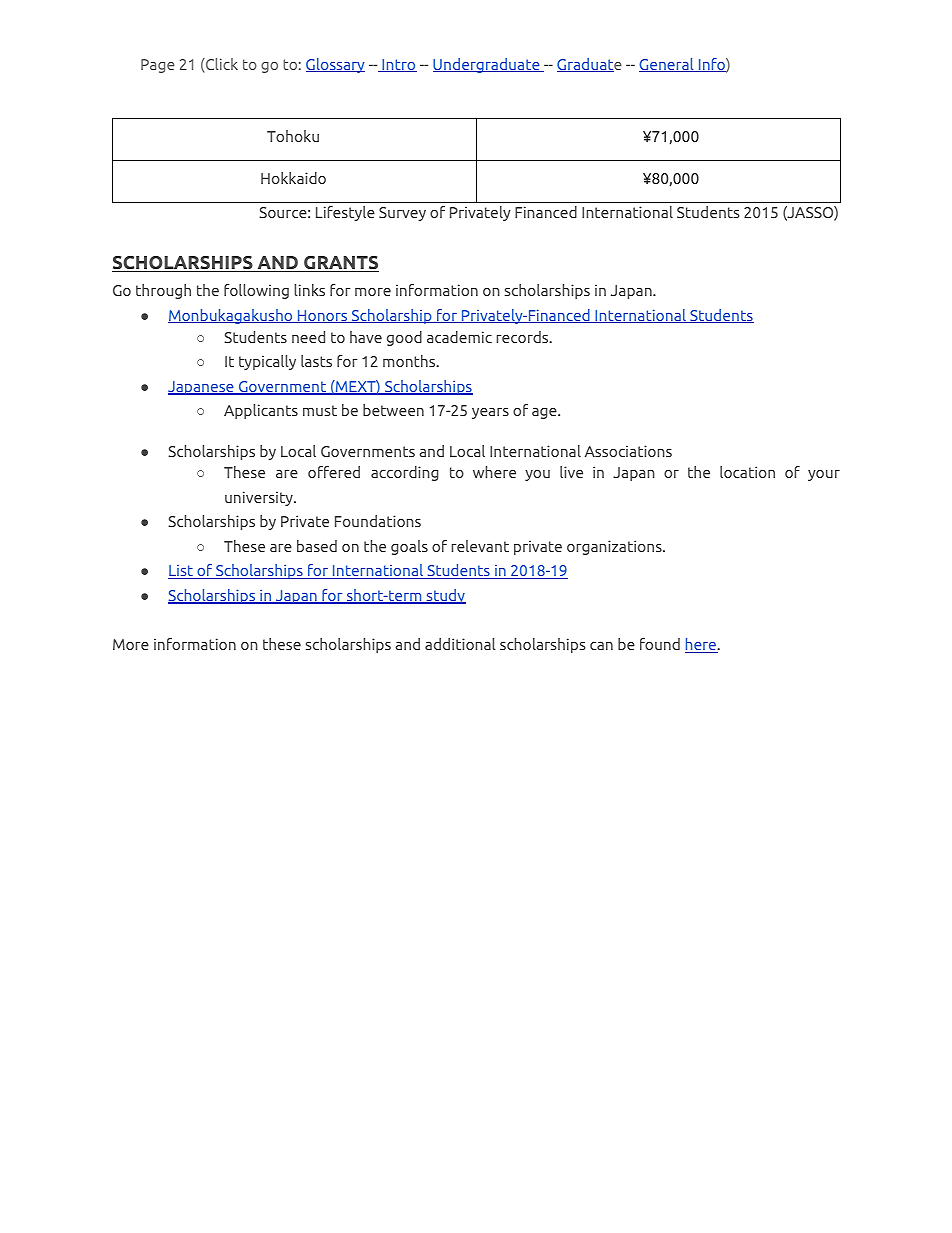 The width and height of the page is (952, 1233). I want to click on location, so click(747, 472).
